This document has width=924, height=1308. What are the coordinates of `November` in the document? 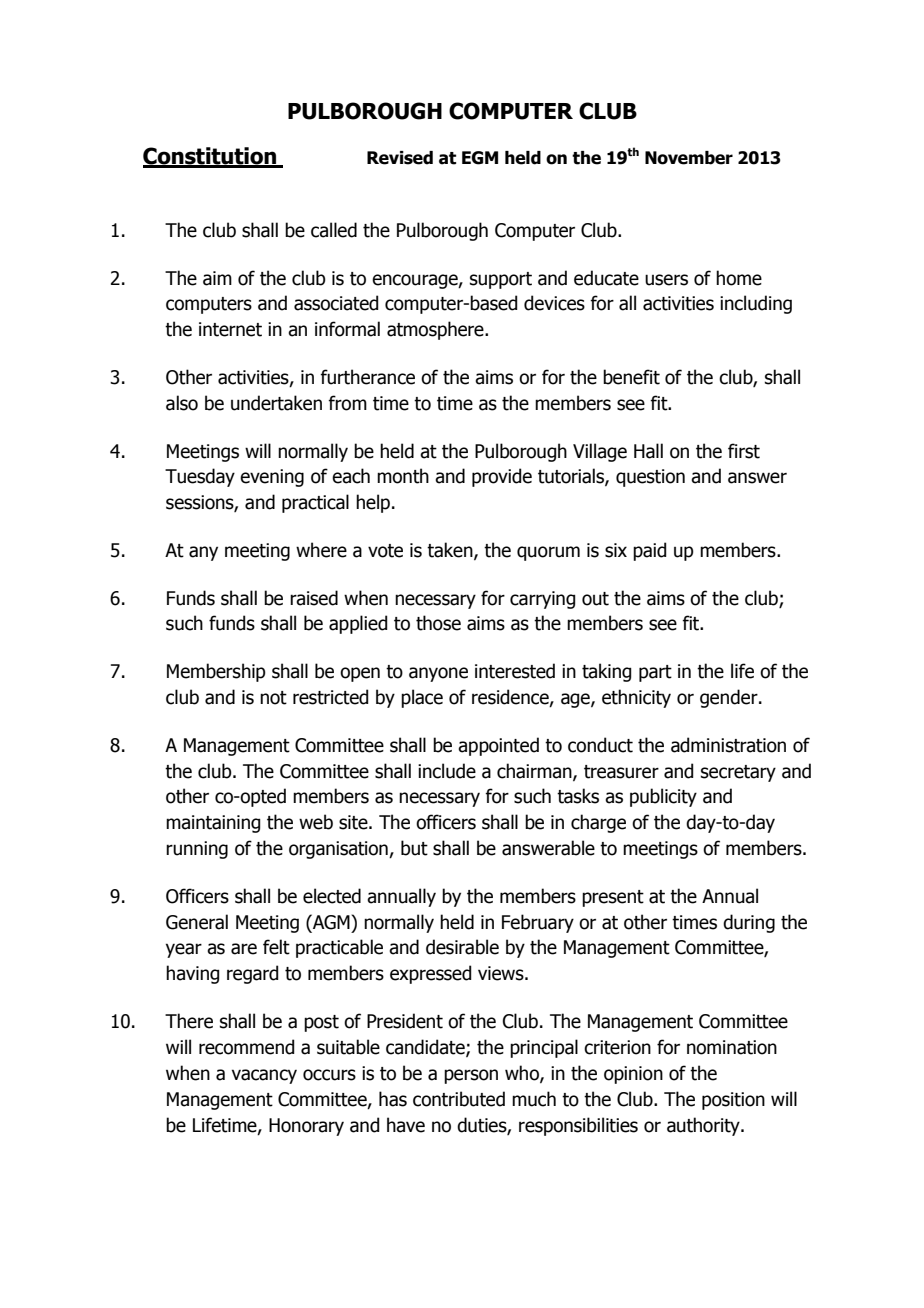 It's located at (689, 158).
